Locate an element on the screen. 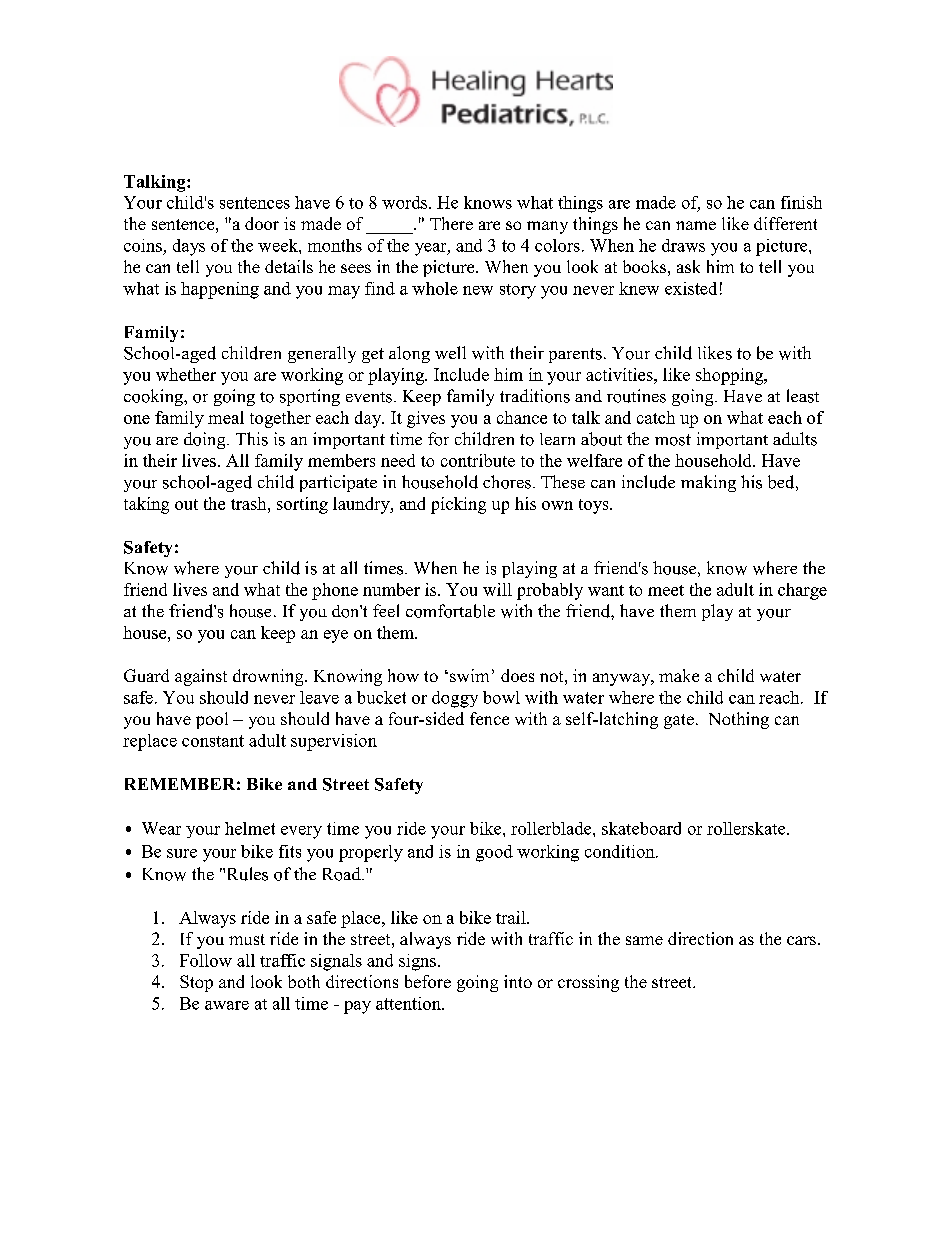  swim is located at coordinates (469, 675).
